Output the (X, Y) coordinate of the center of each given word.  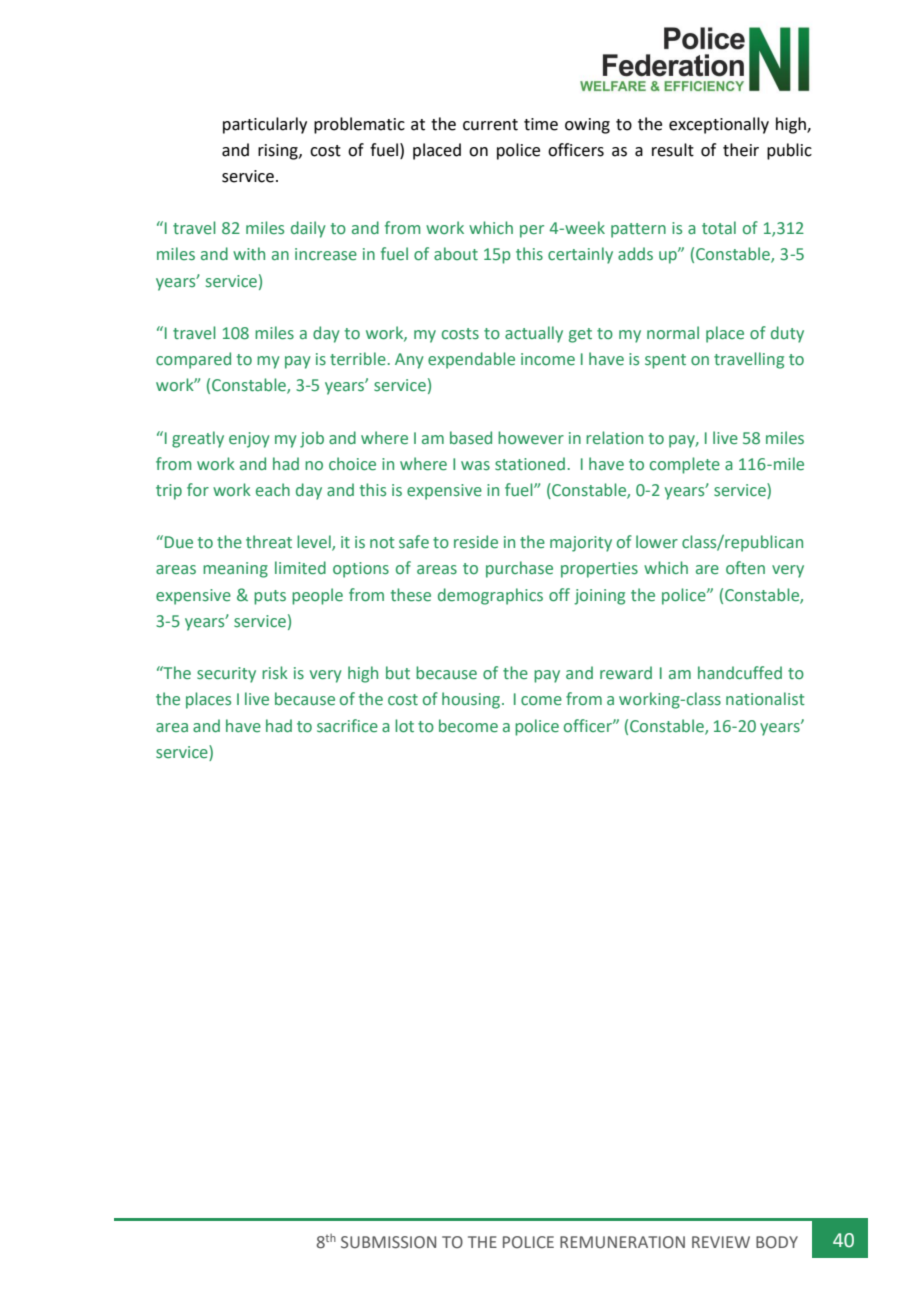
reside (476, 542)
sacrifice (347, 726)
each (273, 489)
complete (685, 465)
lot (404, 726)
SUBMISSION (388, 1242)
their (741, 150)
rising (279, 152)
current (490, 125)
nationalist (765, 699)
